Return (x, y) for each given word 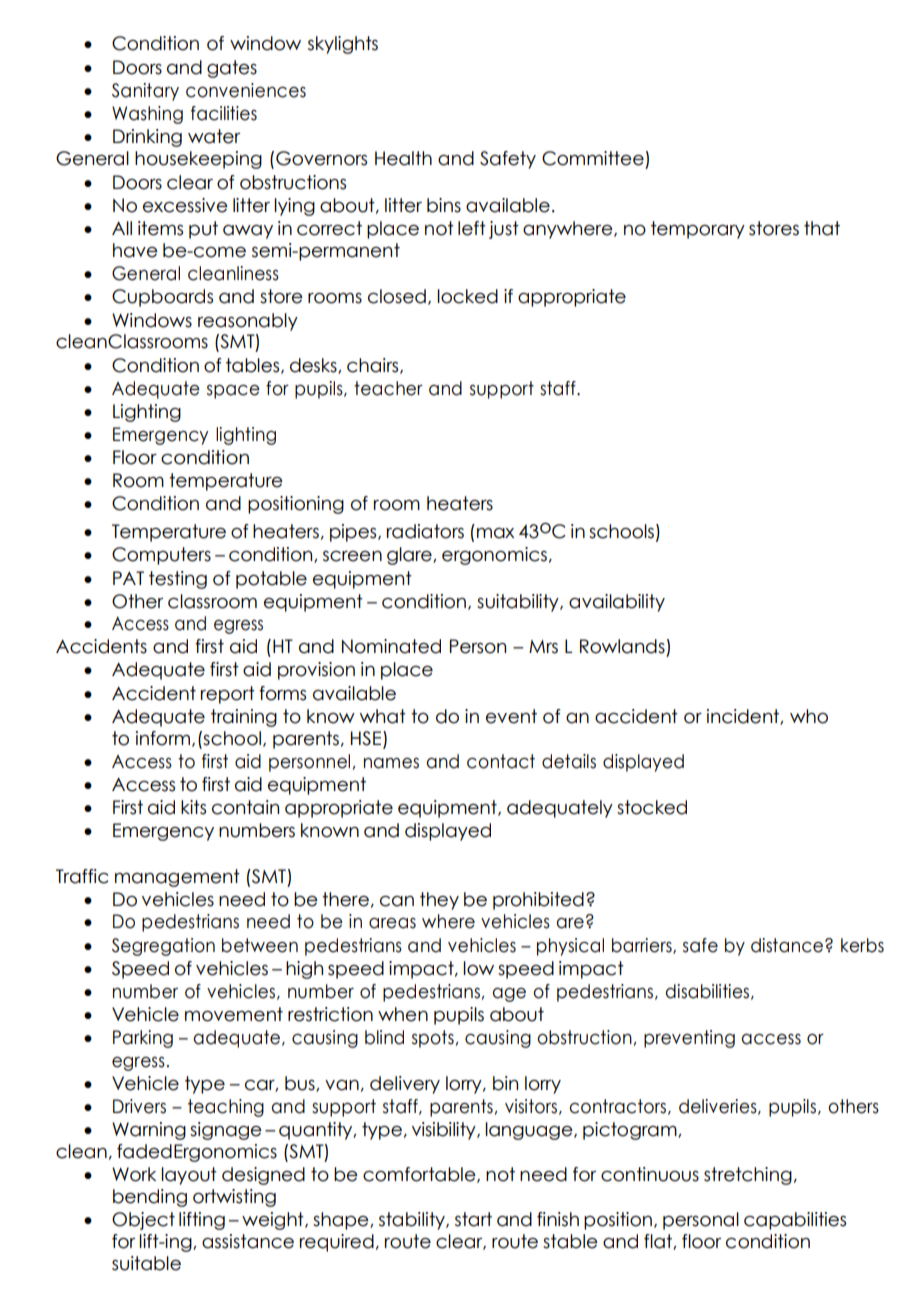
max (495, 533)
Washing (147, 115)
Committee (593, 158)
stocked (652, 807)
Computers (161, 556)
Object (143, 1221)
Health (403, 158)
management (177, 878)
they (439, 901)
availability (617, 603)
